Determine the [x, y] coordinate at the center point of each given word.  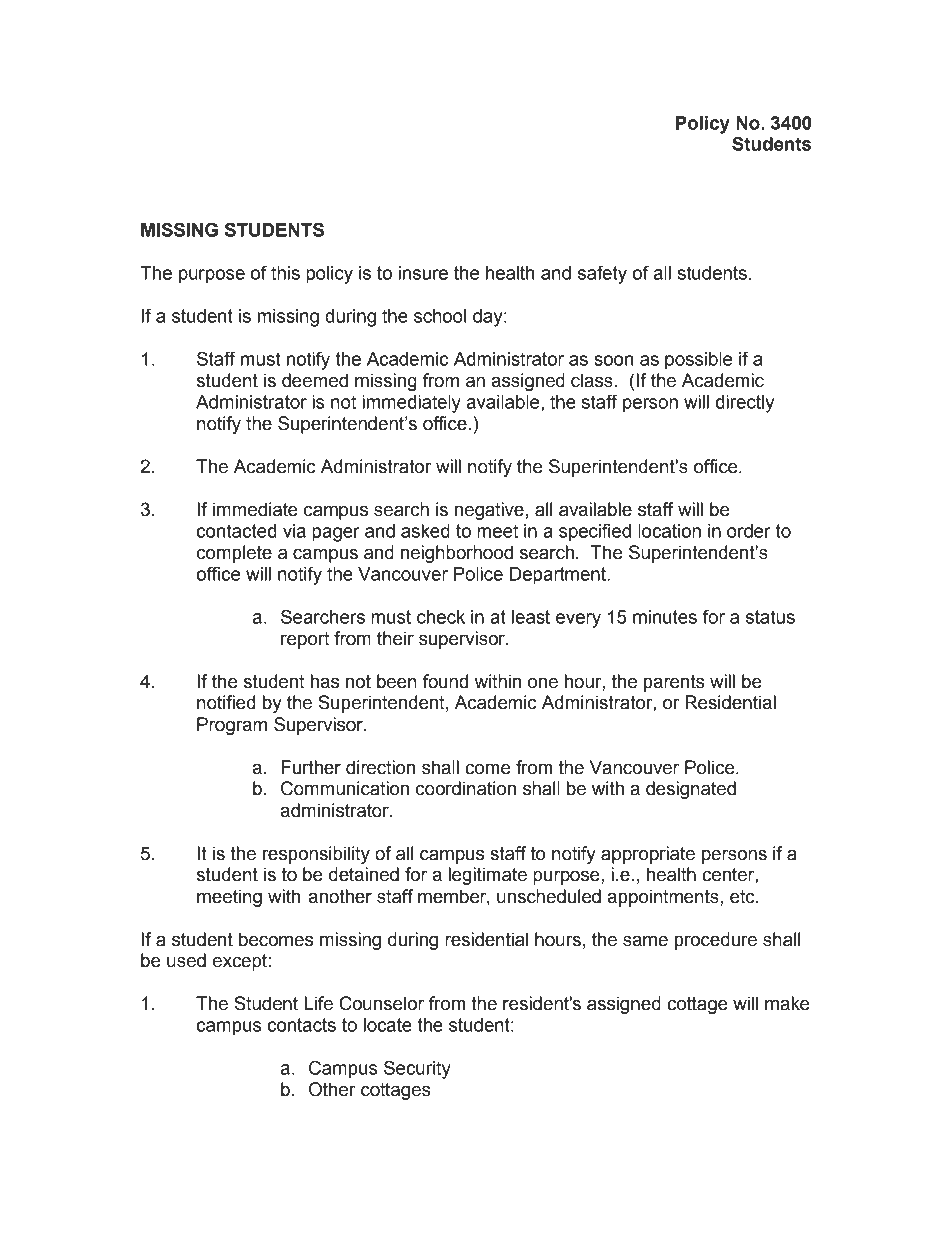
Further [311, 767]
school [440, 316]
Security [417, 1069]
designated [691, 790]
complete [234, 554]
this [285, 273]
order [749, 531]
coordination [466, 788]
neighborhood [457, 554]
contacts [302, 1025]
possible [698, 361]
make [787, 1003]
